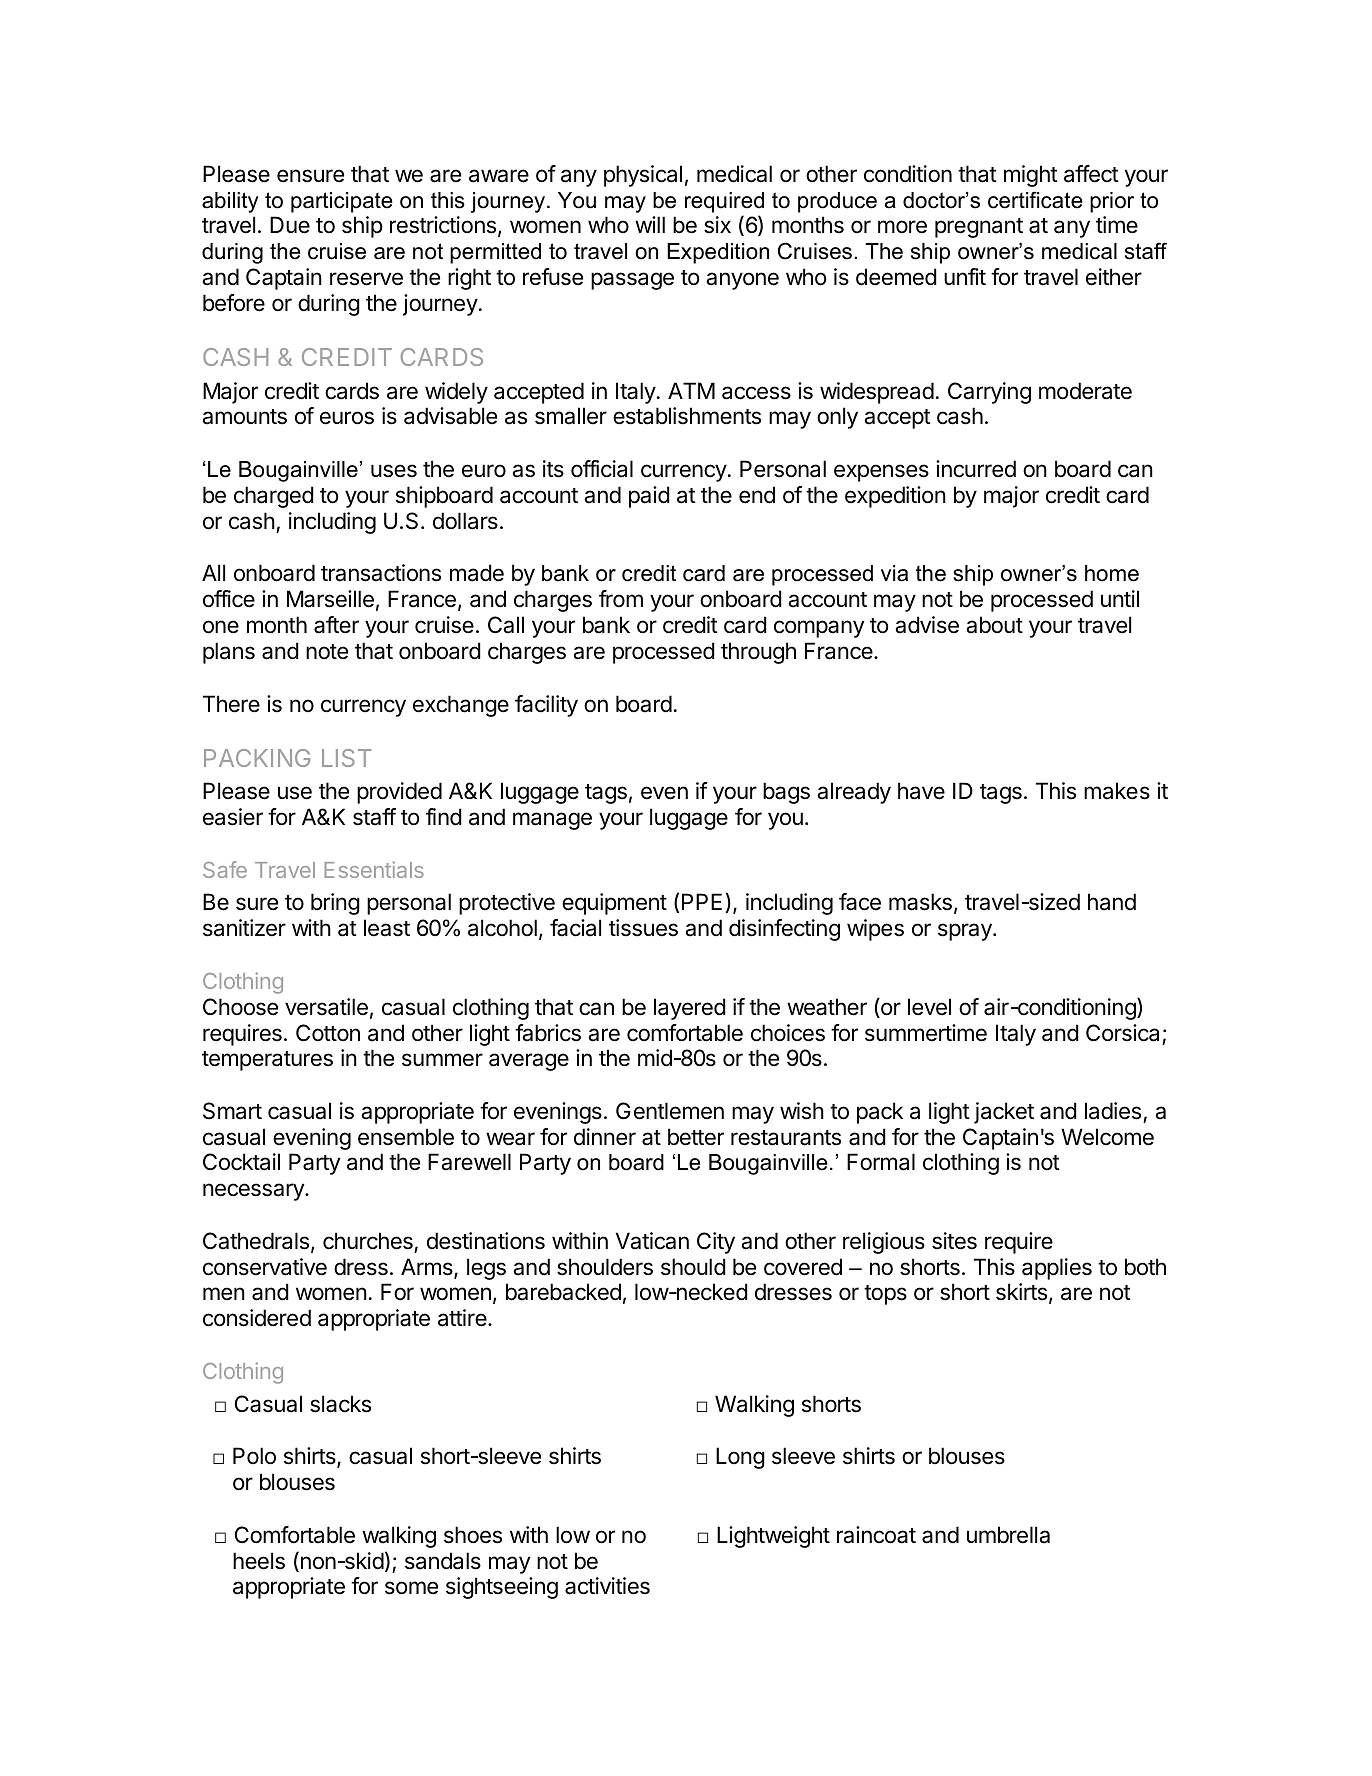  I want to click on note, so click(327, 652).
